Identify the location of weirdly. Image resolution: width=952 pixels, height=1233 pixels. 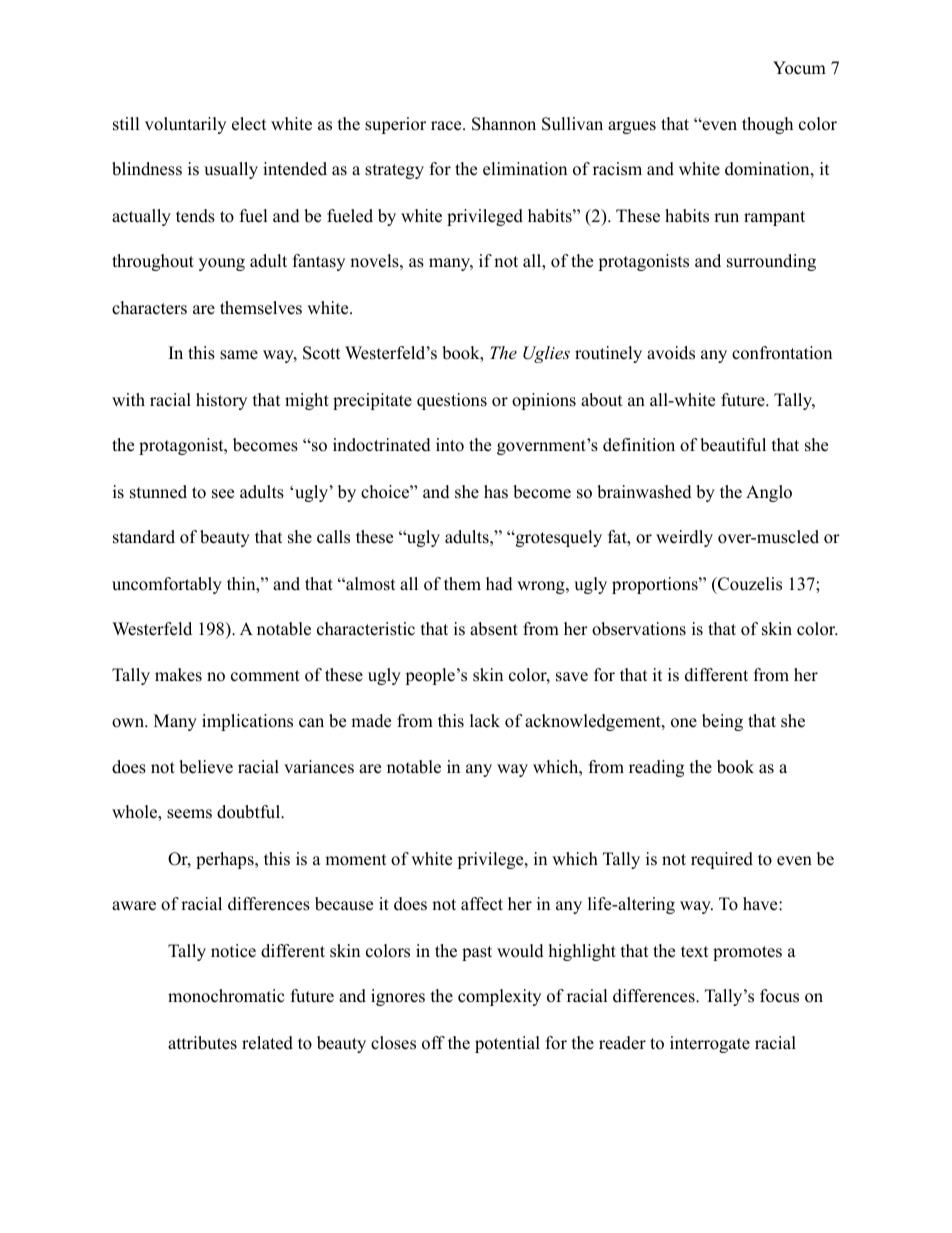
(684, 538).
